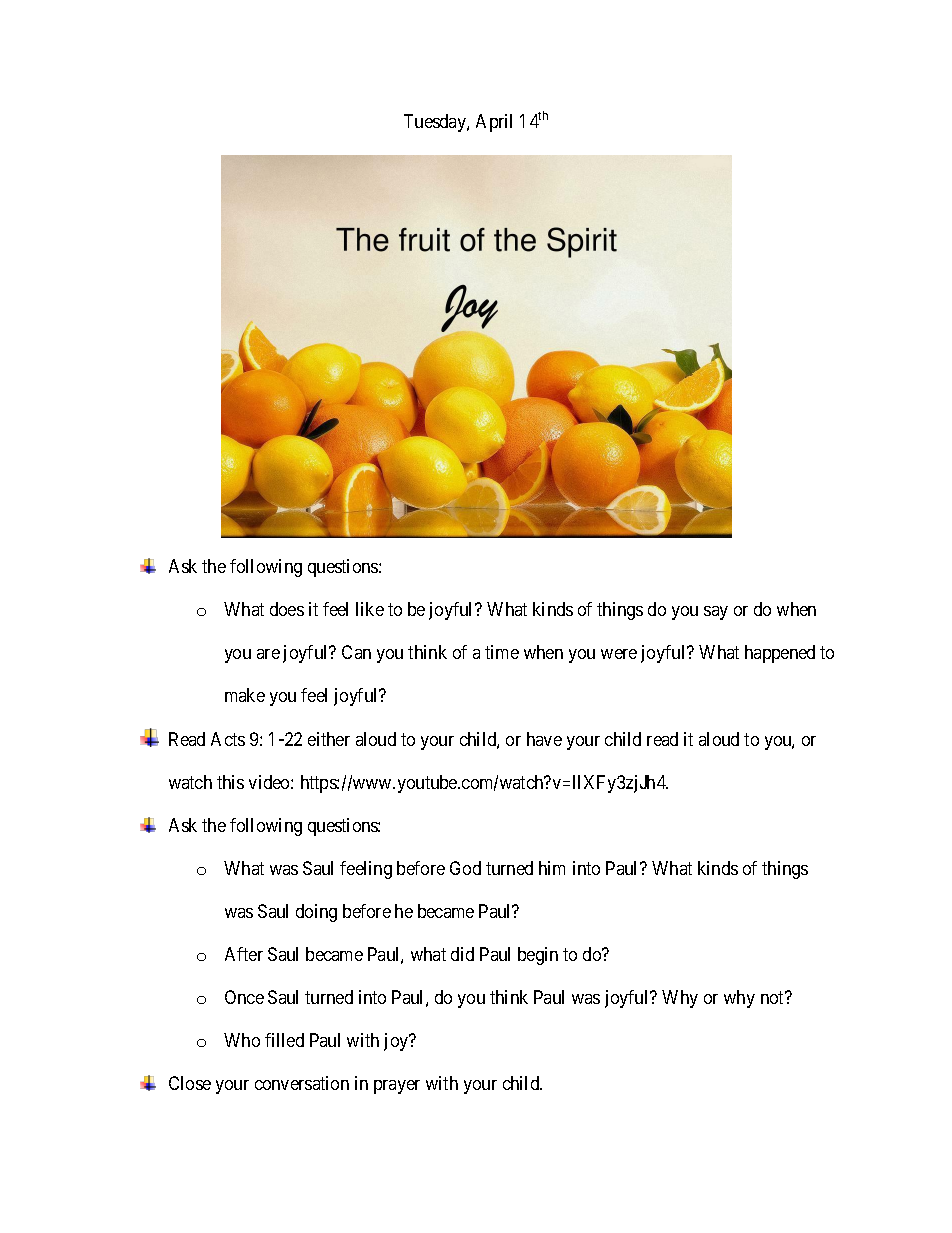 The image size is (952, 1233). Describe the element at coordinates (242, 1040) in the image. I see `Who` at that location.
